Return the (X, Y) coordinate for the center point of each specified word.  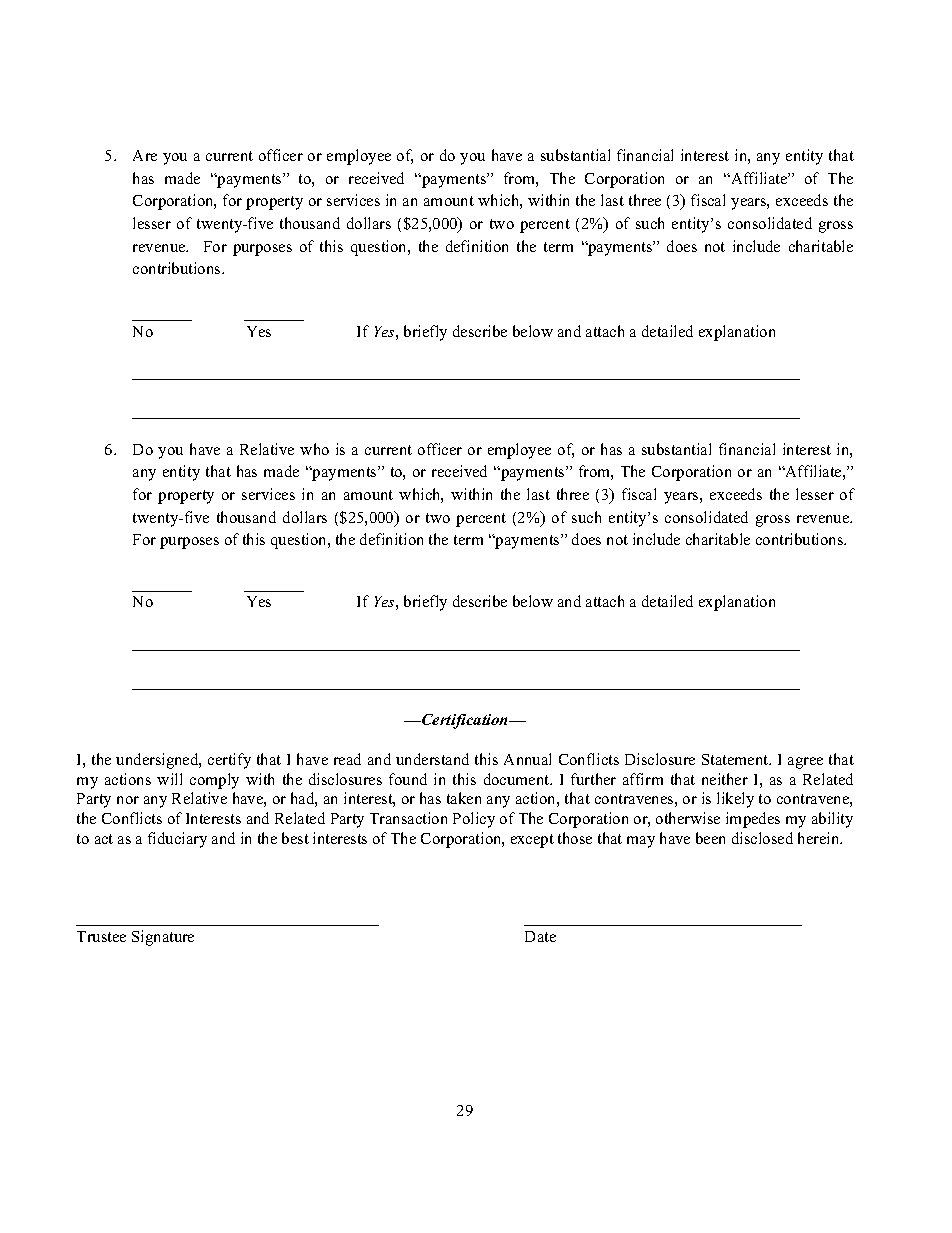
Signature (163, 938)
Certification (465, 721)
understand (432, 759)
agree (805, 763)
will (169, 779)
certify (229, 761)
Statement (736, 759)
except (532, 841)
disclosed (762, 838)
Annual (527, 759)
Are (145, 155)
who (314, 449)
